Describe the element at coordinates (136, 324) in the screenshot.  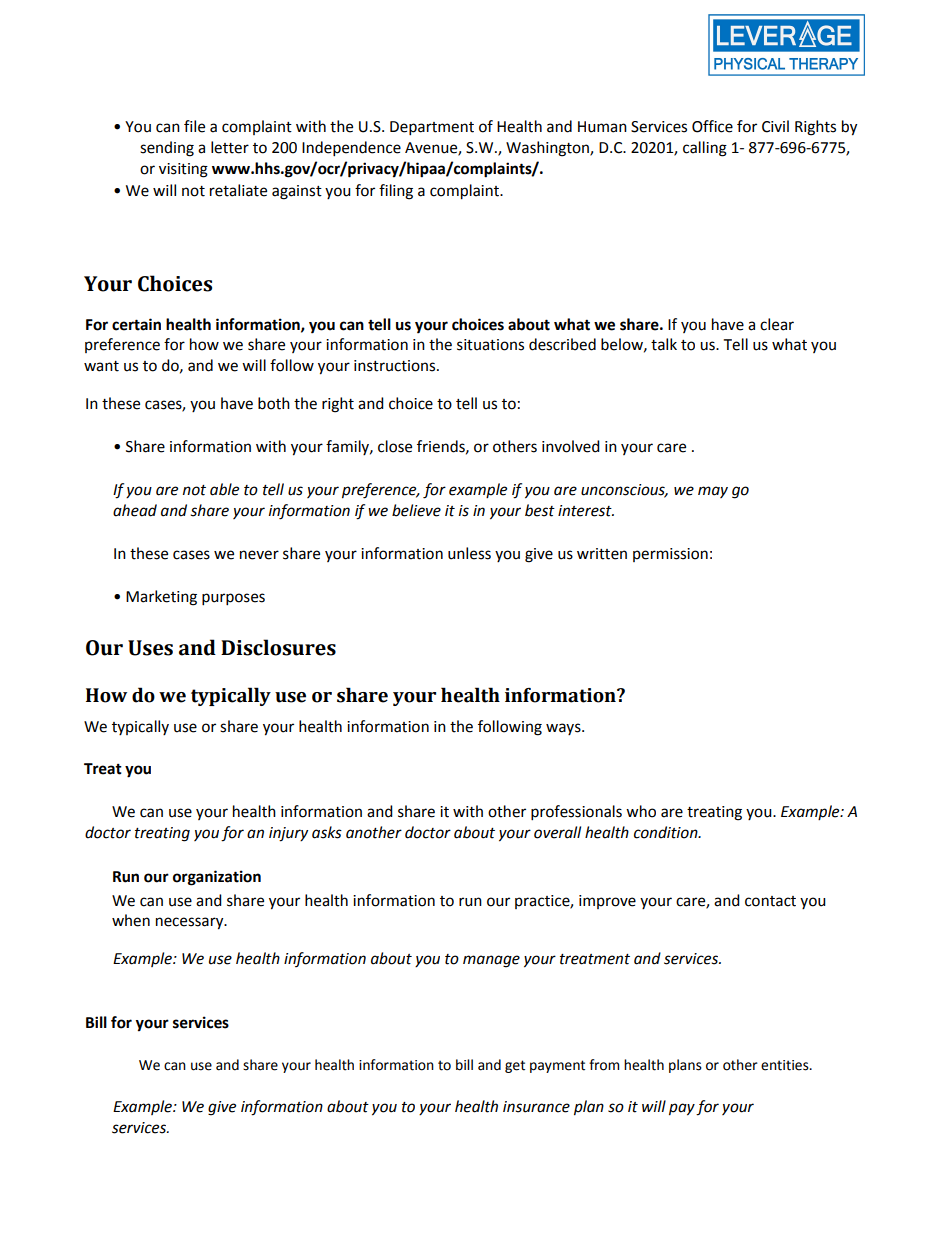
I see `certain` at that location.
